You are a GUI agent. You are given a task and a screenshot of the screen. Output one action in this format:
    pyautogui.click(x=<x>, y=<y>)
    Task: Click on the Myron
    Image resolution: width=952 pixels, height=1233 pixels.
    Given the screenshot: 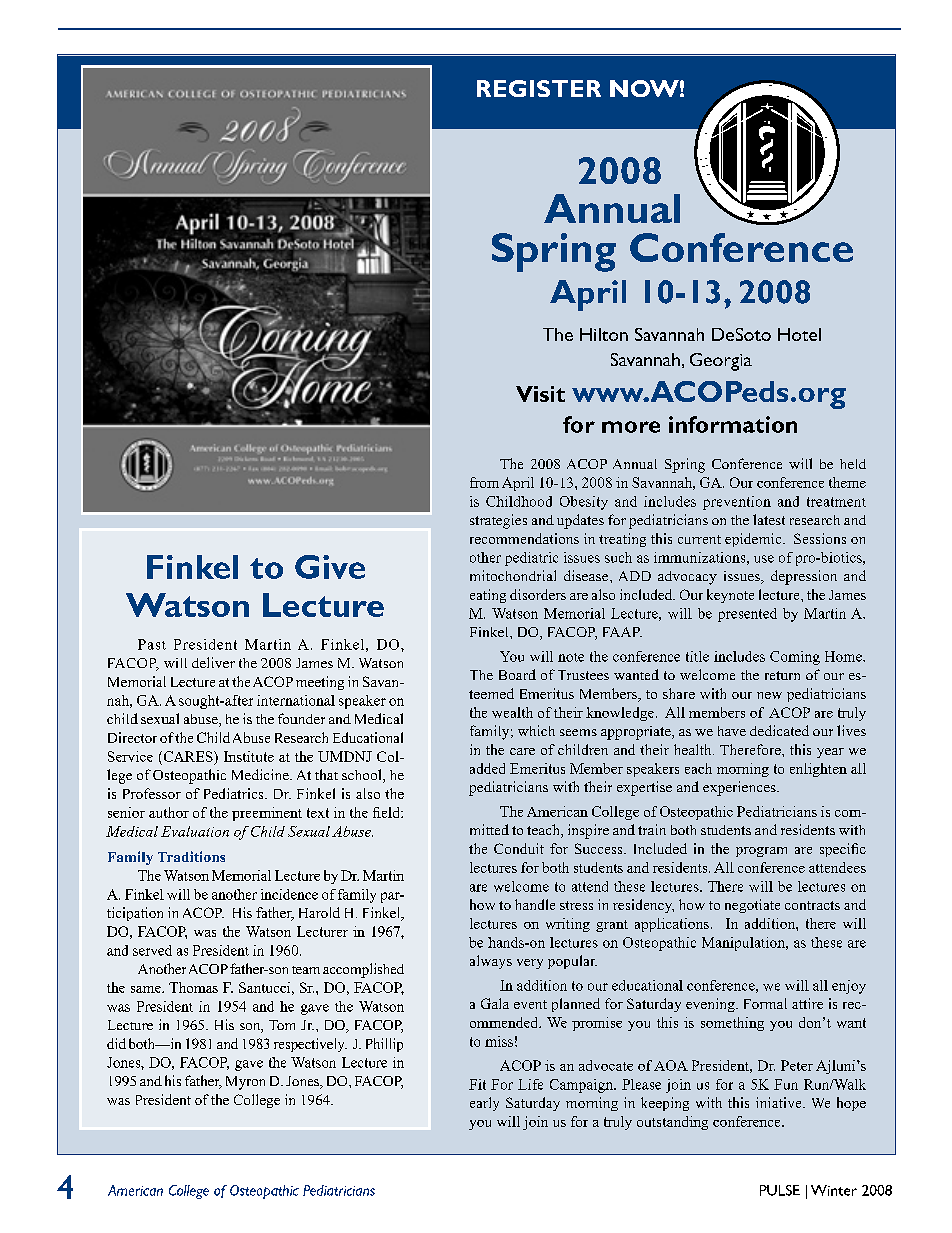 What is the action you would take?
    pyautogui.click(x=245, y=1083)
